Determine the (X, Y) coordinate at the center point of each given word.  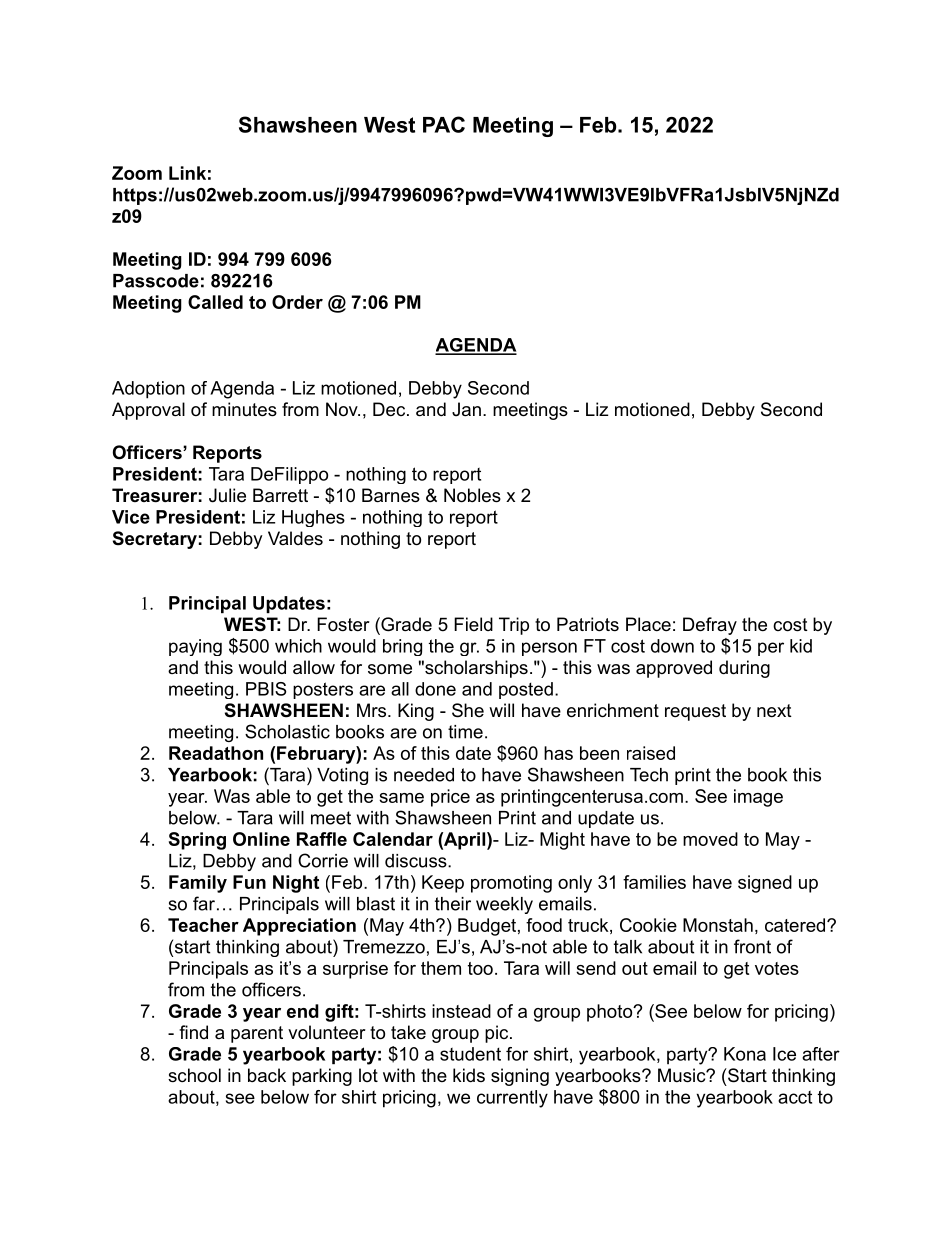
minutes (244, 409)
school (194, 1075)
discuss (417, 861)
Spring (197, 841)
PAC (444, 124)
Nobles (472, 495)
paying (195, 647)
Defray (710, 626)
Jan (466, 409)
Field (473, 624)
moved (710, 839)
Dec (389, 409)
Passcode (156, 281)
